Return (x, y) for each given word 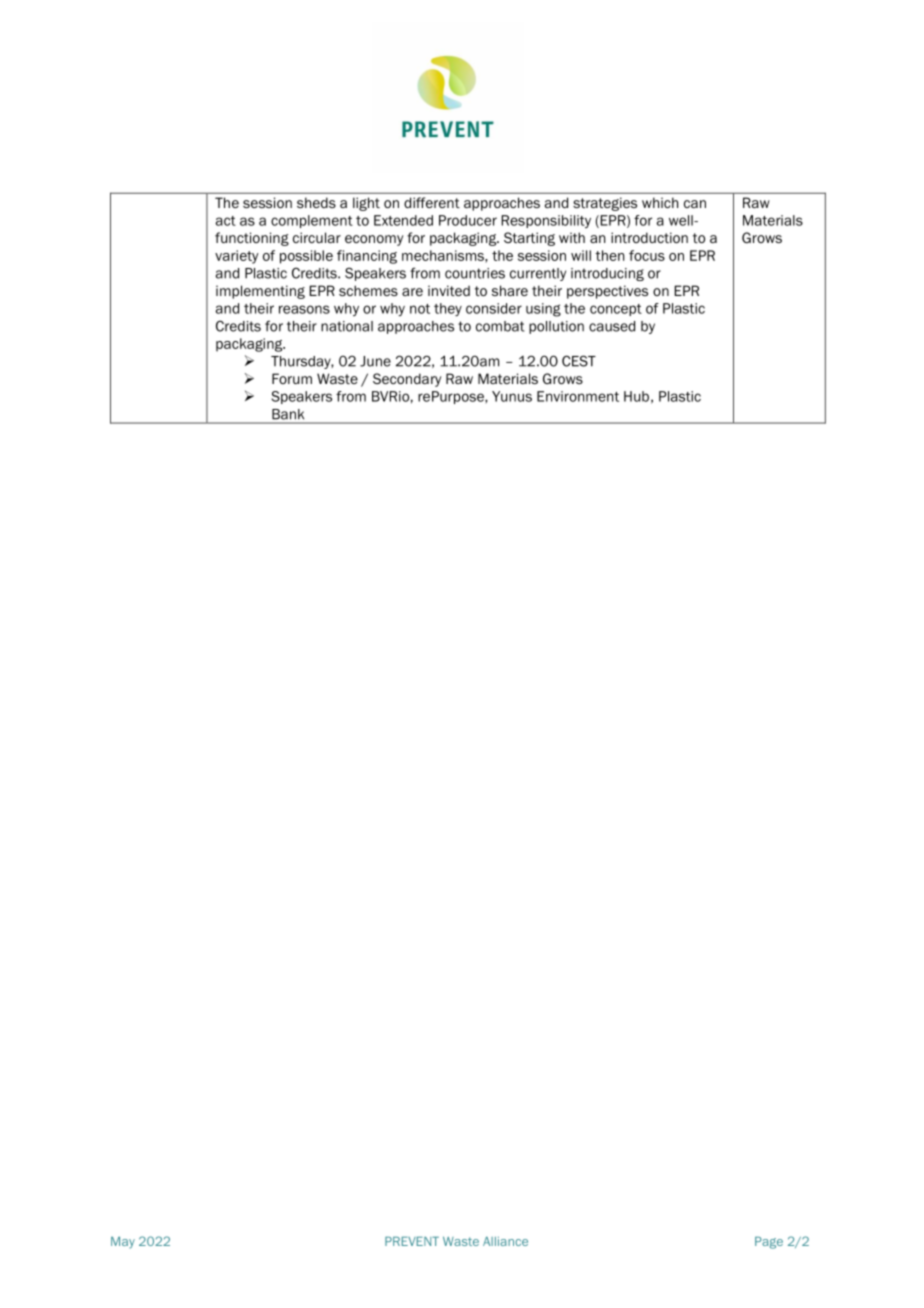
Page (769, 1243)
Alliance (505, 1241)
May (123, 1243)
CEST (579, 361)
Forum (292, 378)
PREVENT (412, 1241)
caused (612, 326)
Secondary (407, 380)
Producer (468, 220)
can (695, 204)
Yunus (512, 396)
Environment (578, 396)
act (226, 221)
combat (500, 326)
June (375, 361)
